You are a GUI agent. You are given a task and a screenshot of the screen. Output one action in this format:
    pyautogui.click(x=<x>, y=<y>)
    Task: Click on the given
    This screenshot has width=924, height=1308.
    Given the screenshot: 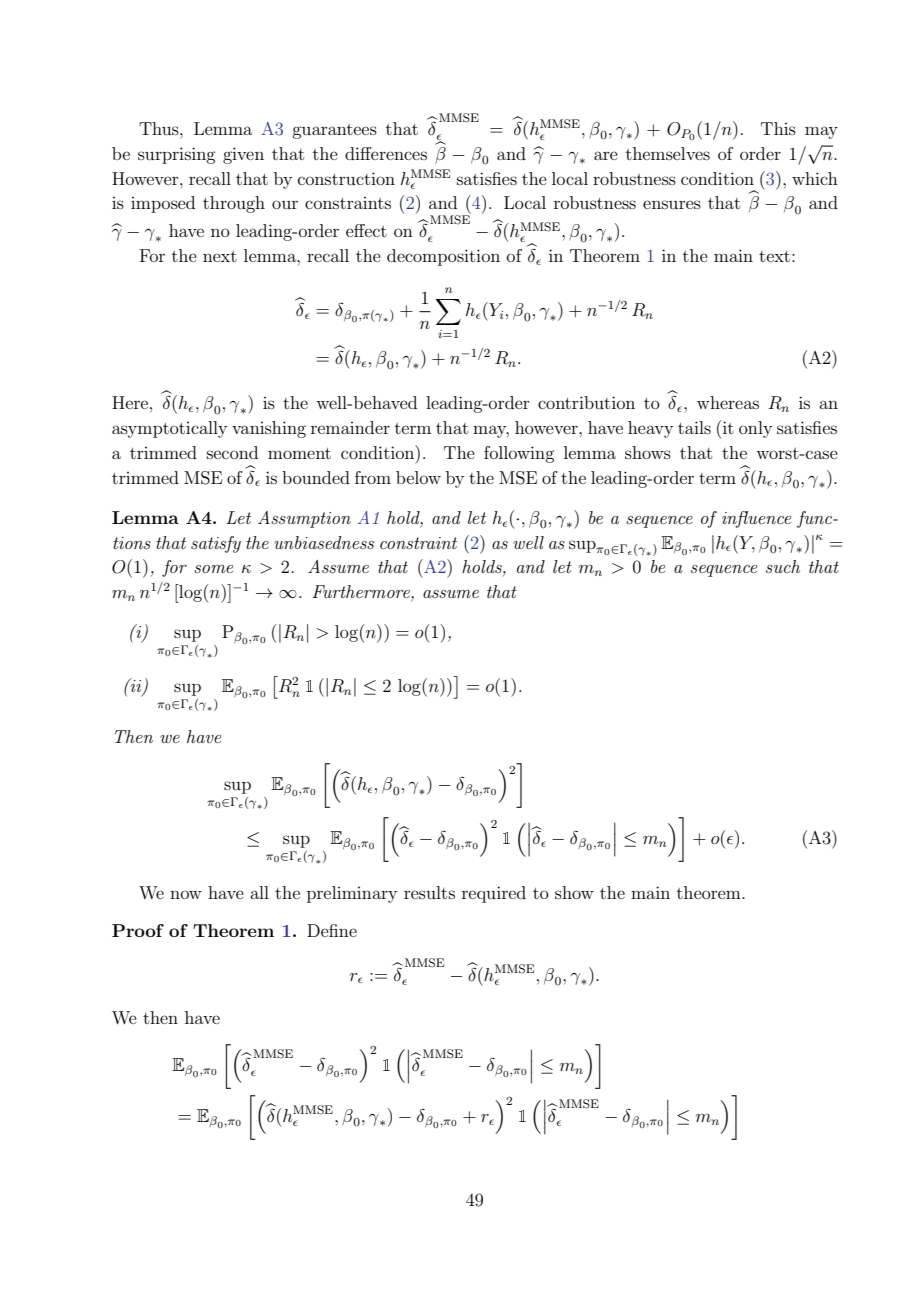 What is the action you would take?
    pyautogui.click(x=243, y=155)
